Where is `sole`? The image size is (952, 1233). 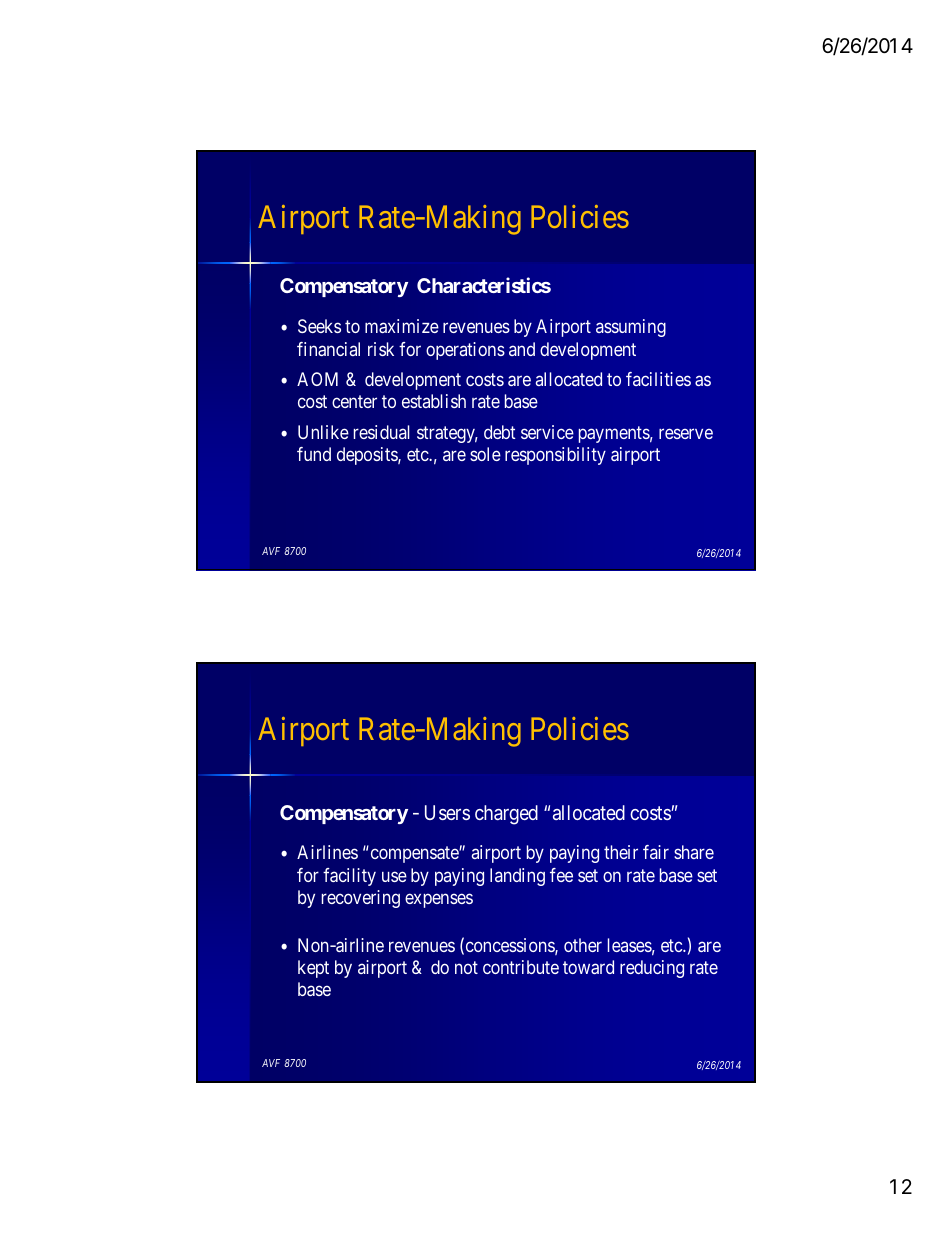 sole is located at coordinates (485, 454).
